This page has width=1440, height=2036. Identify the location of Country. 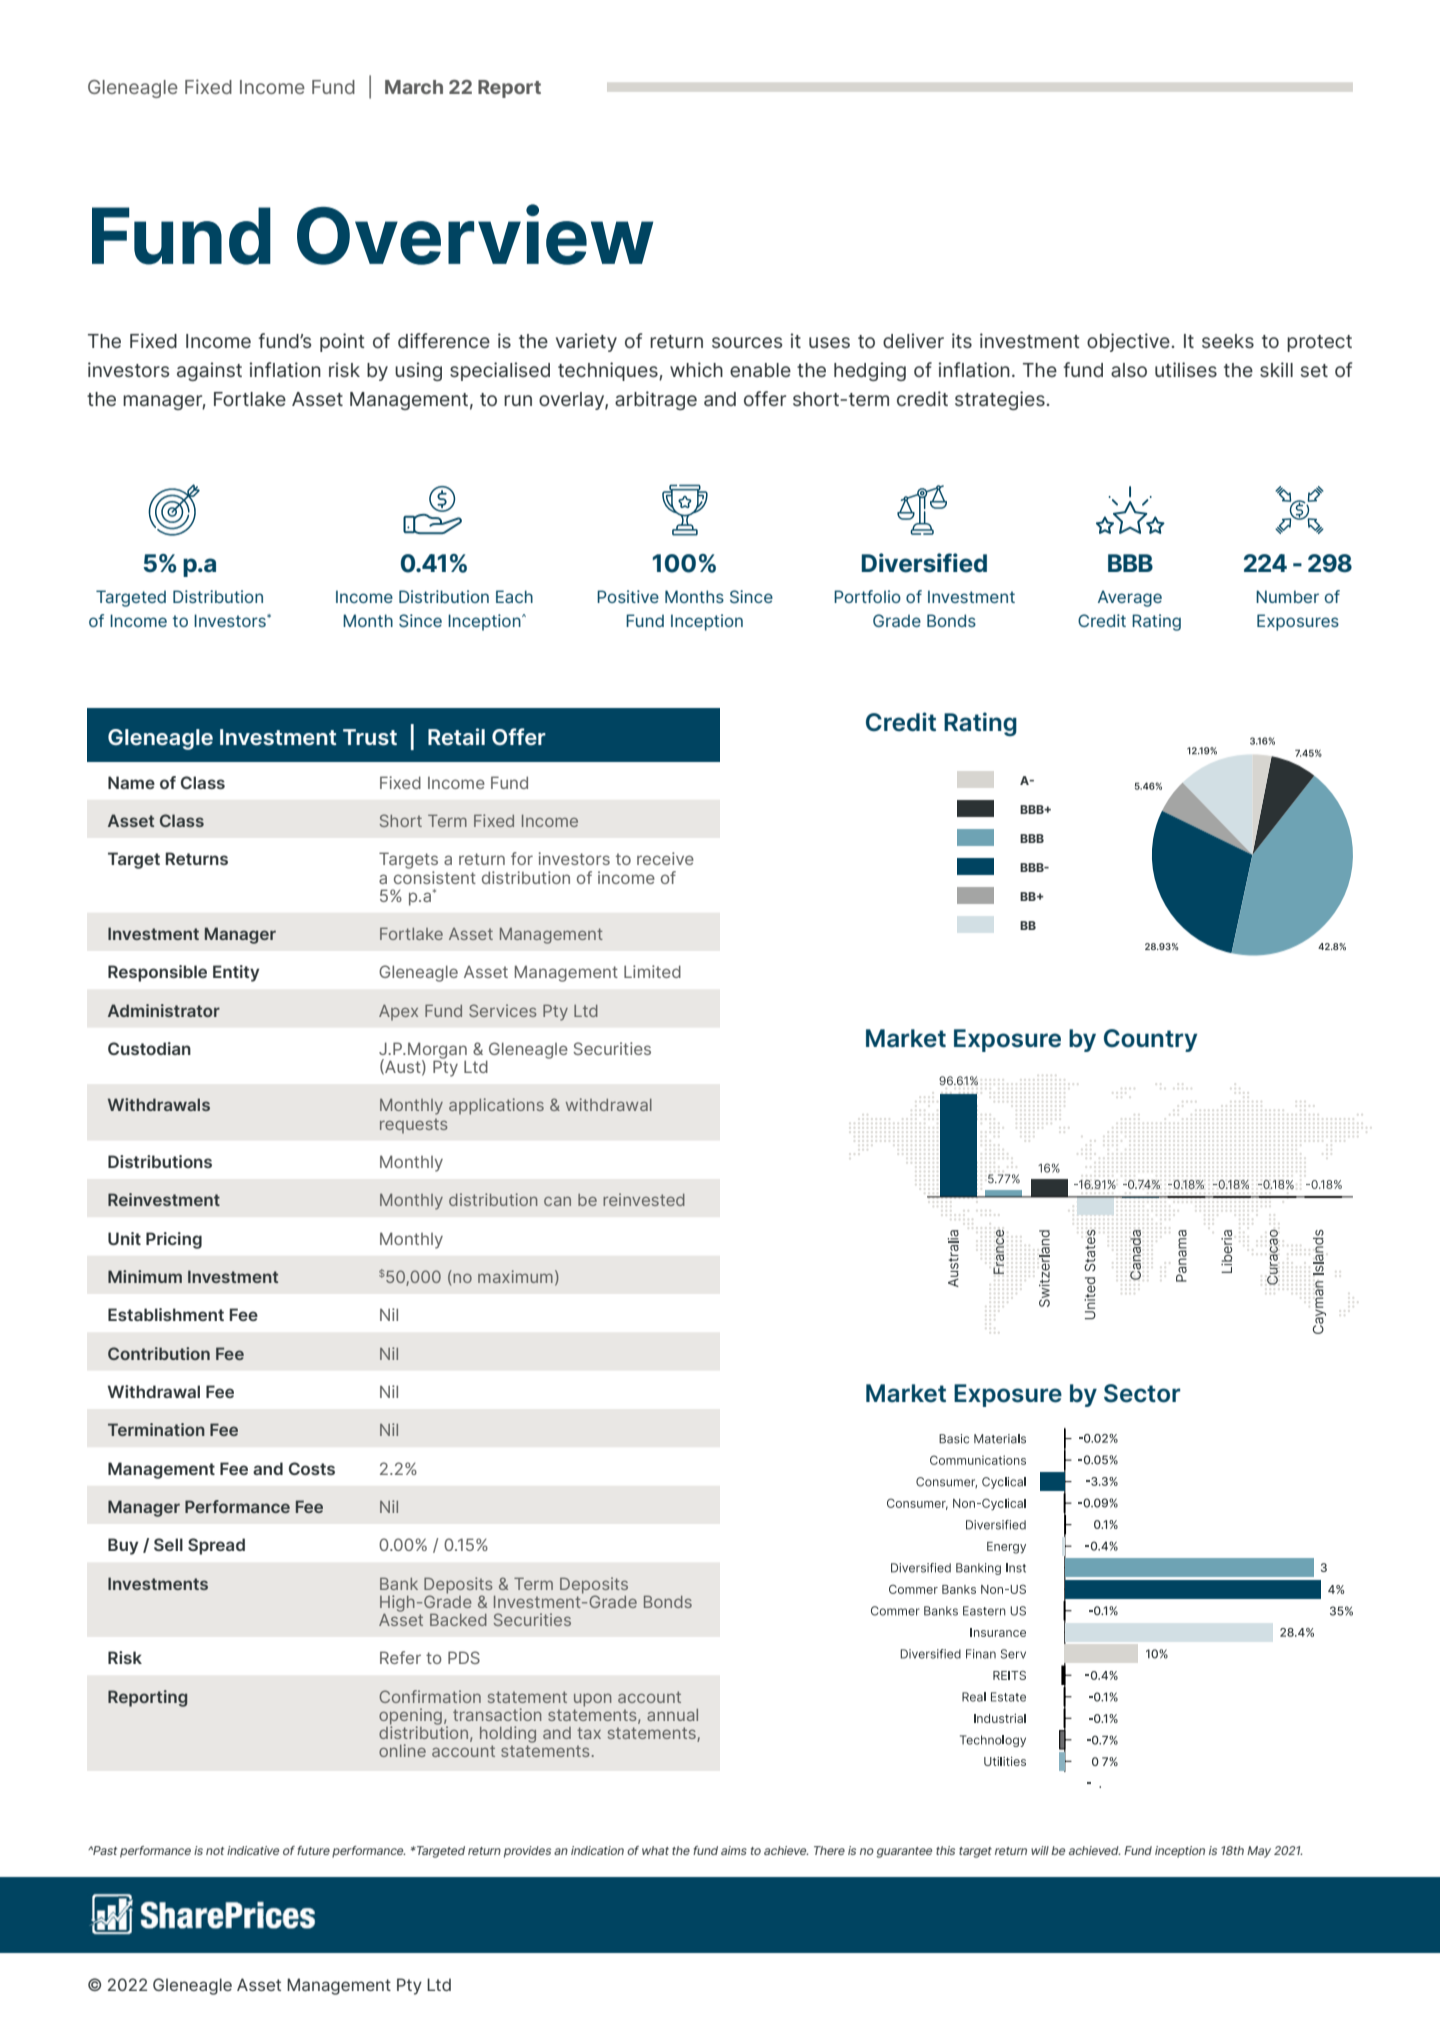
(1150, 1040).
